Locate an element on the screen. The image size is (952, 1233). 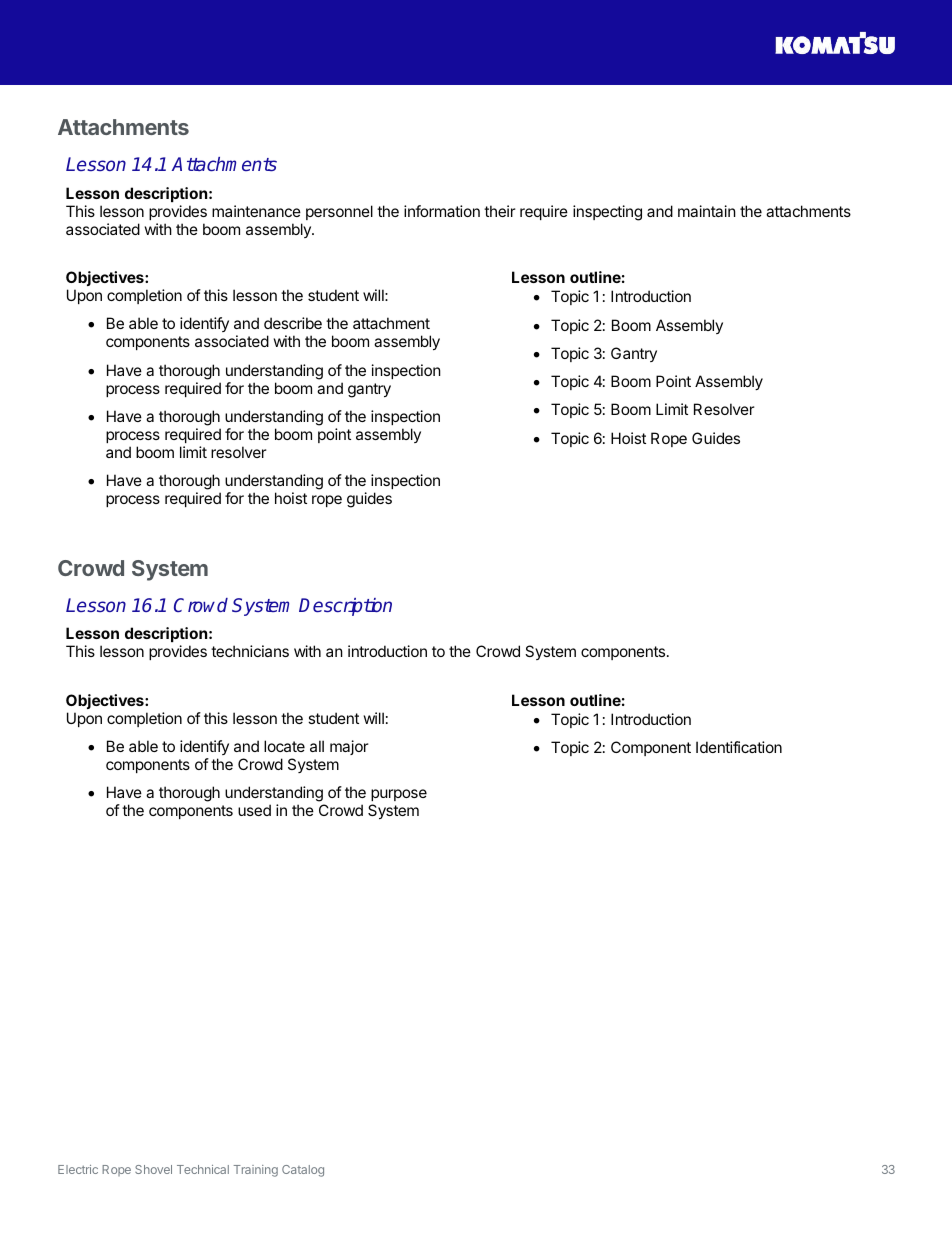
Technical is located at coordinates (203, 1169).
